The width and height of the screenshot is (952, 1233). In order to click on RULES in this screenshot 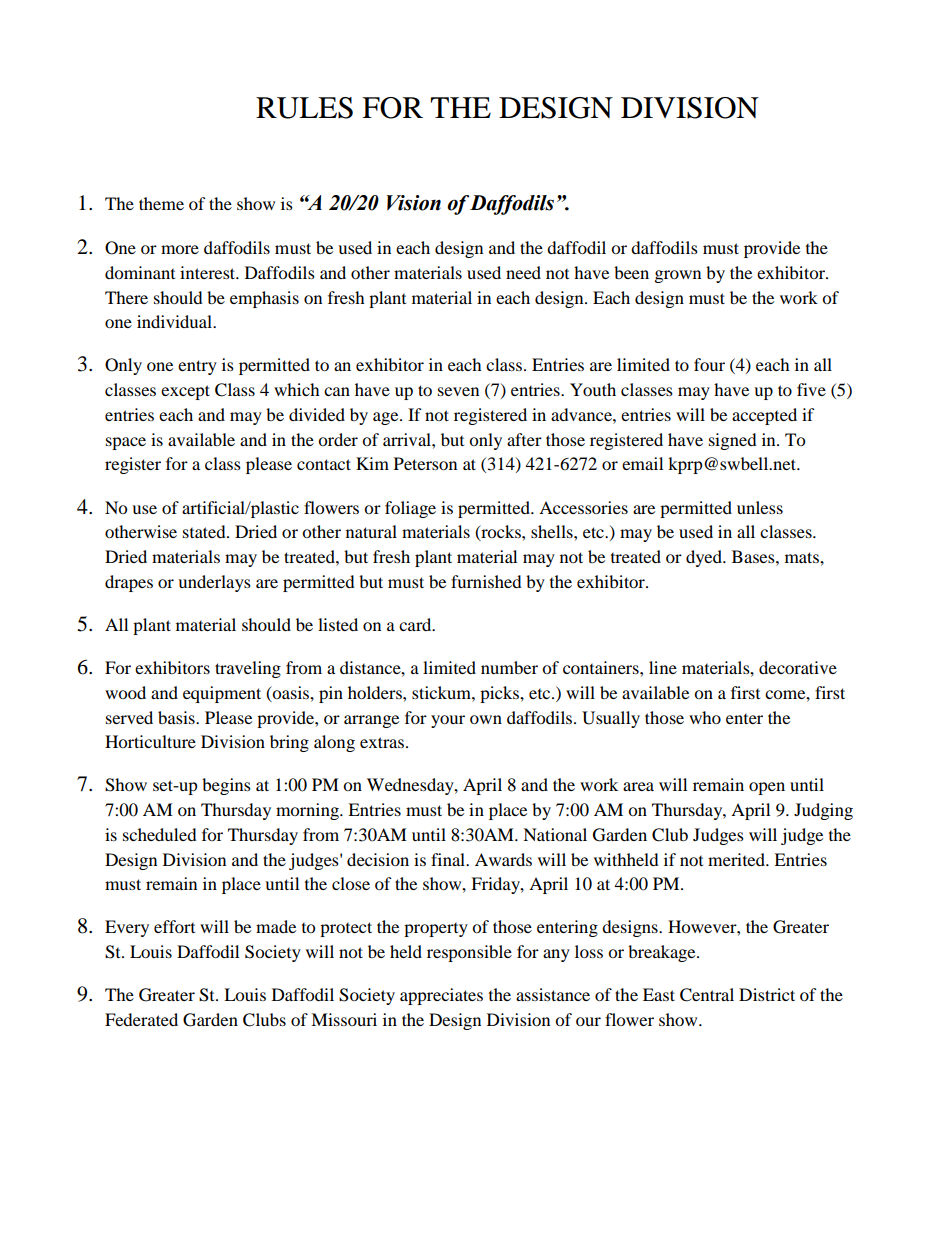, I will do `click(304, 108)`.
